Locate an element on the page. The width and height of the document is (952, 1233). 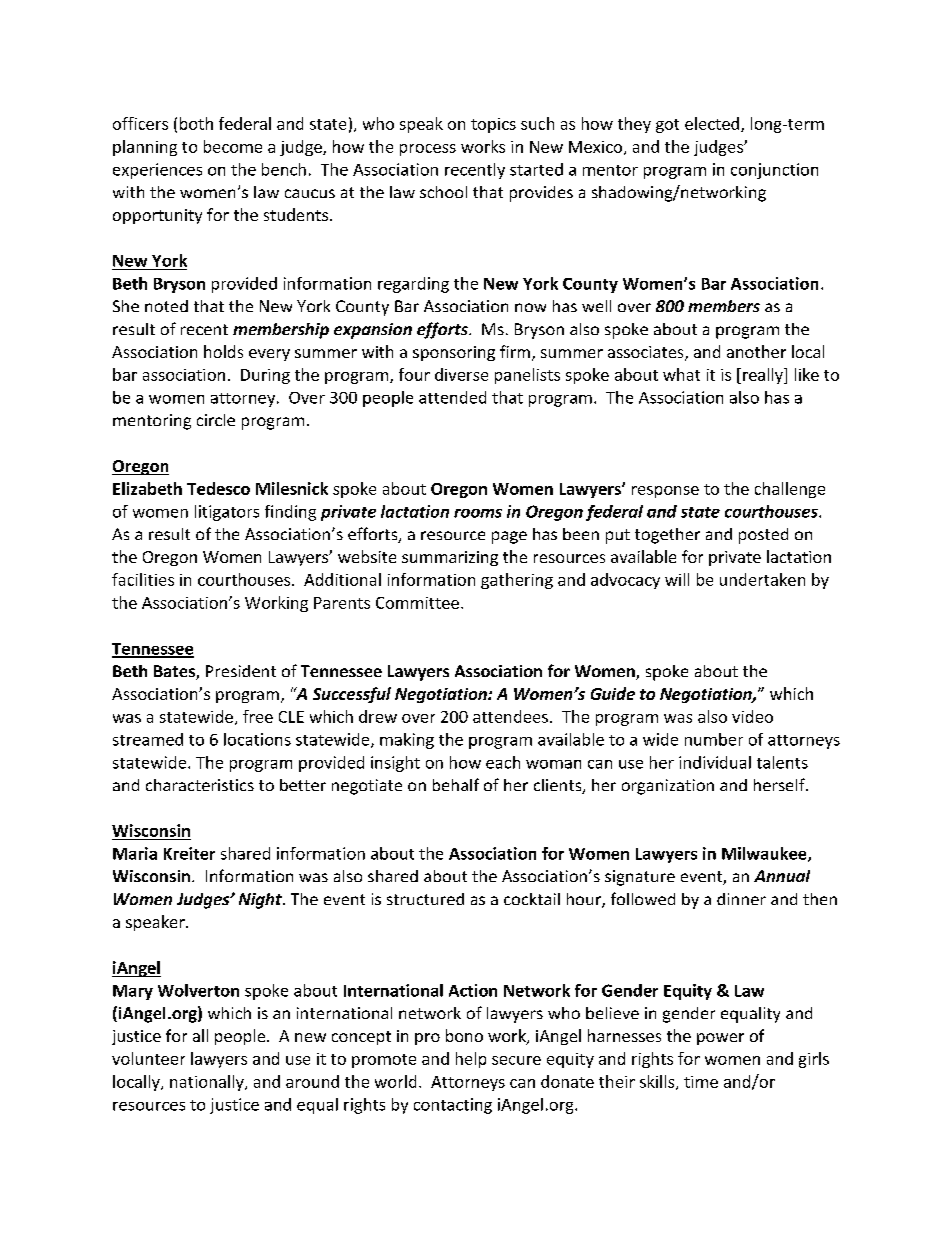
time is located at coordinates (701, 1082).
